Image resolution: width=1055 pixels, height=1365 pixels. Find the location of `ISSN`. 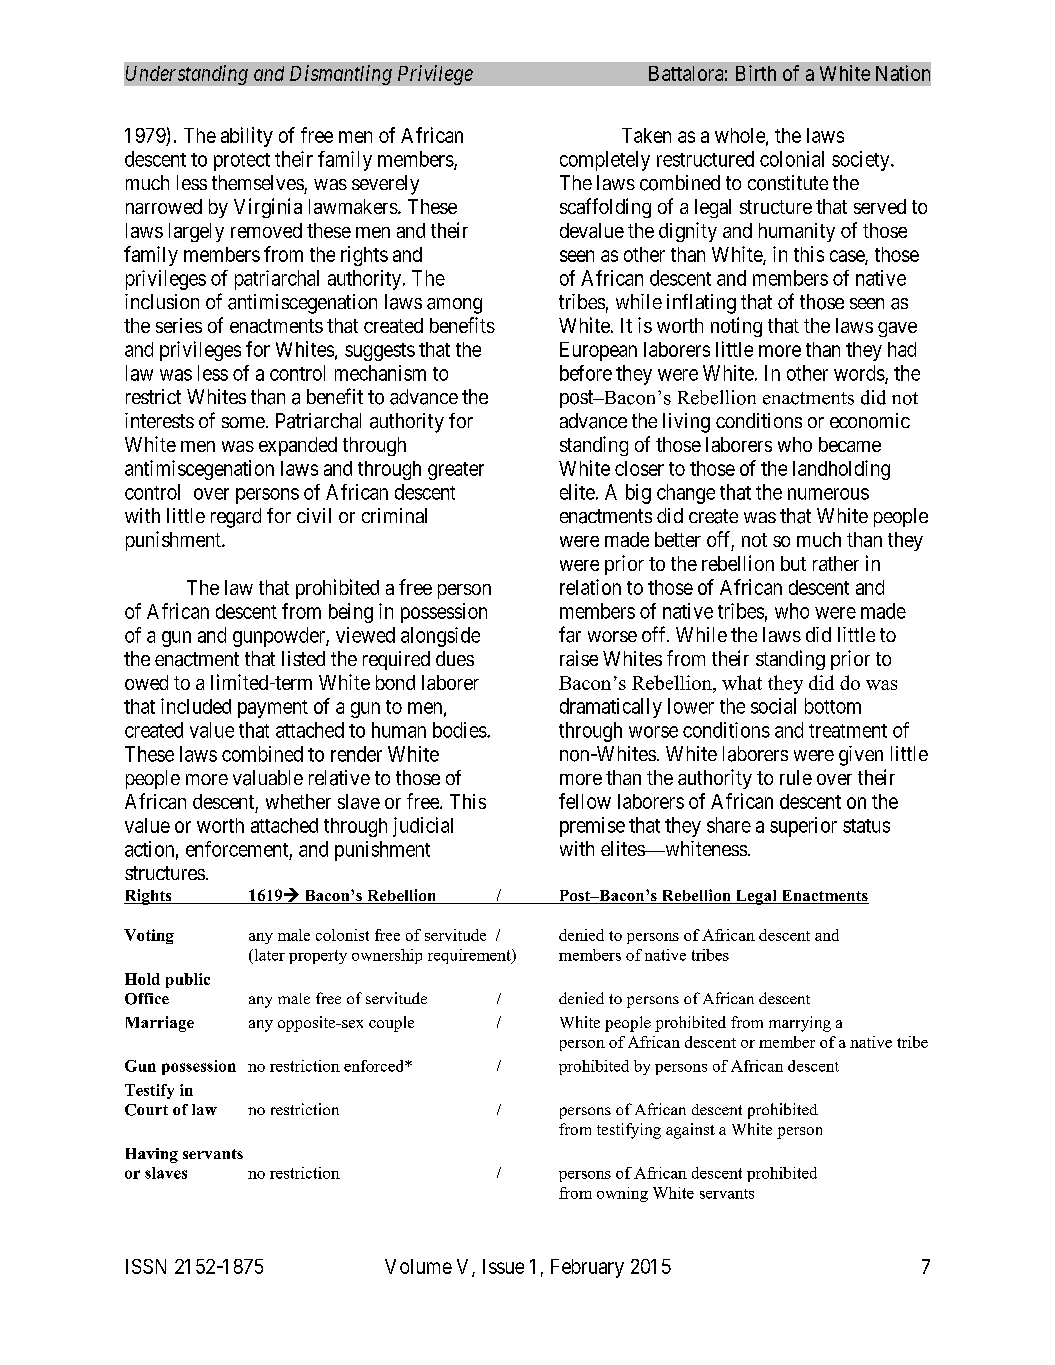

ISSN is located at coordinates (146, 1266).
